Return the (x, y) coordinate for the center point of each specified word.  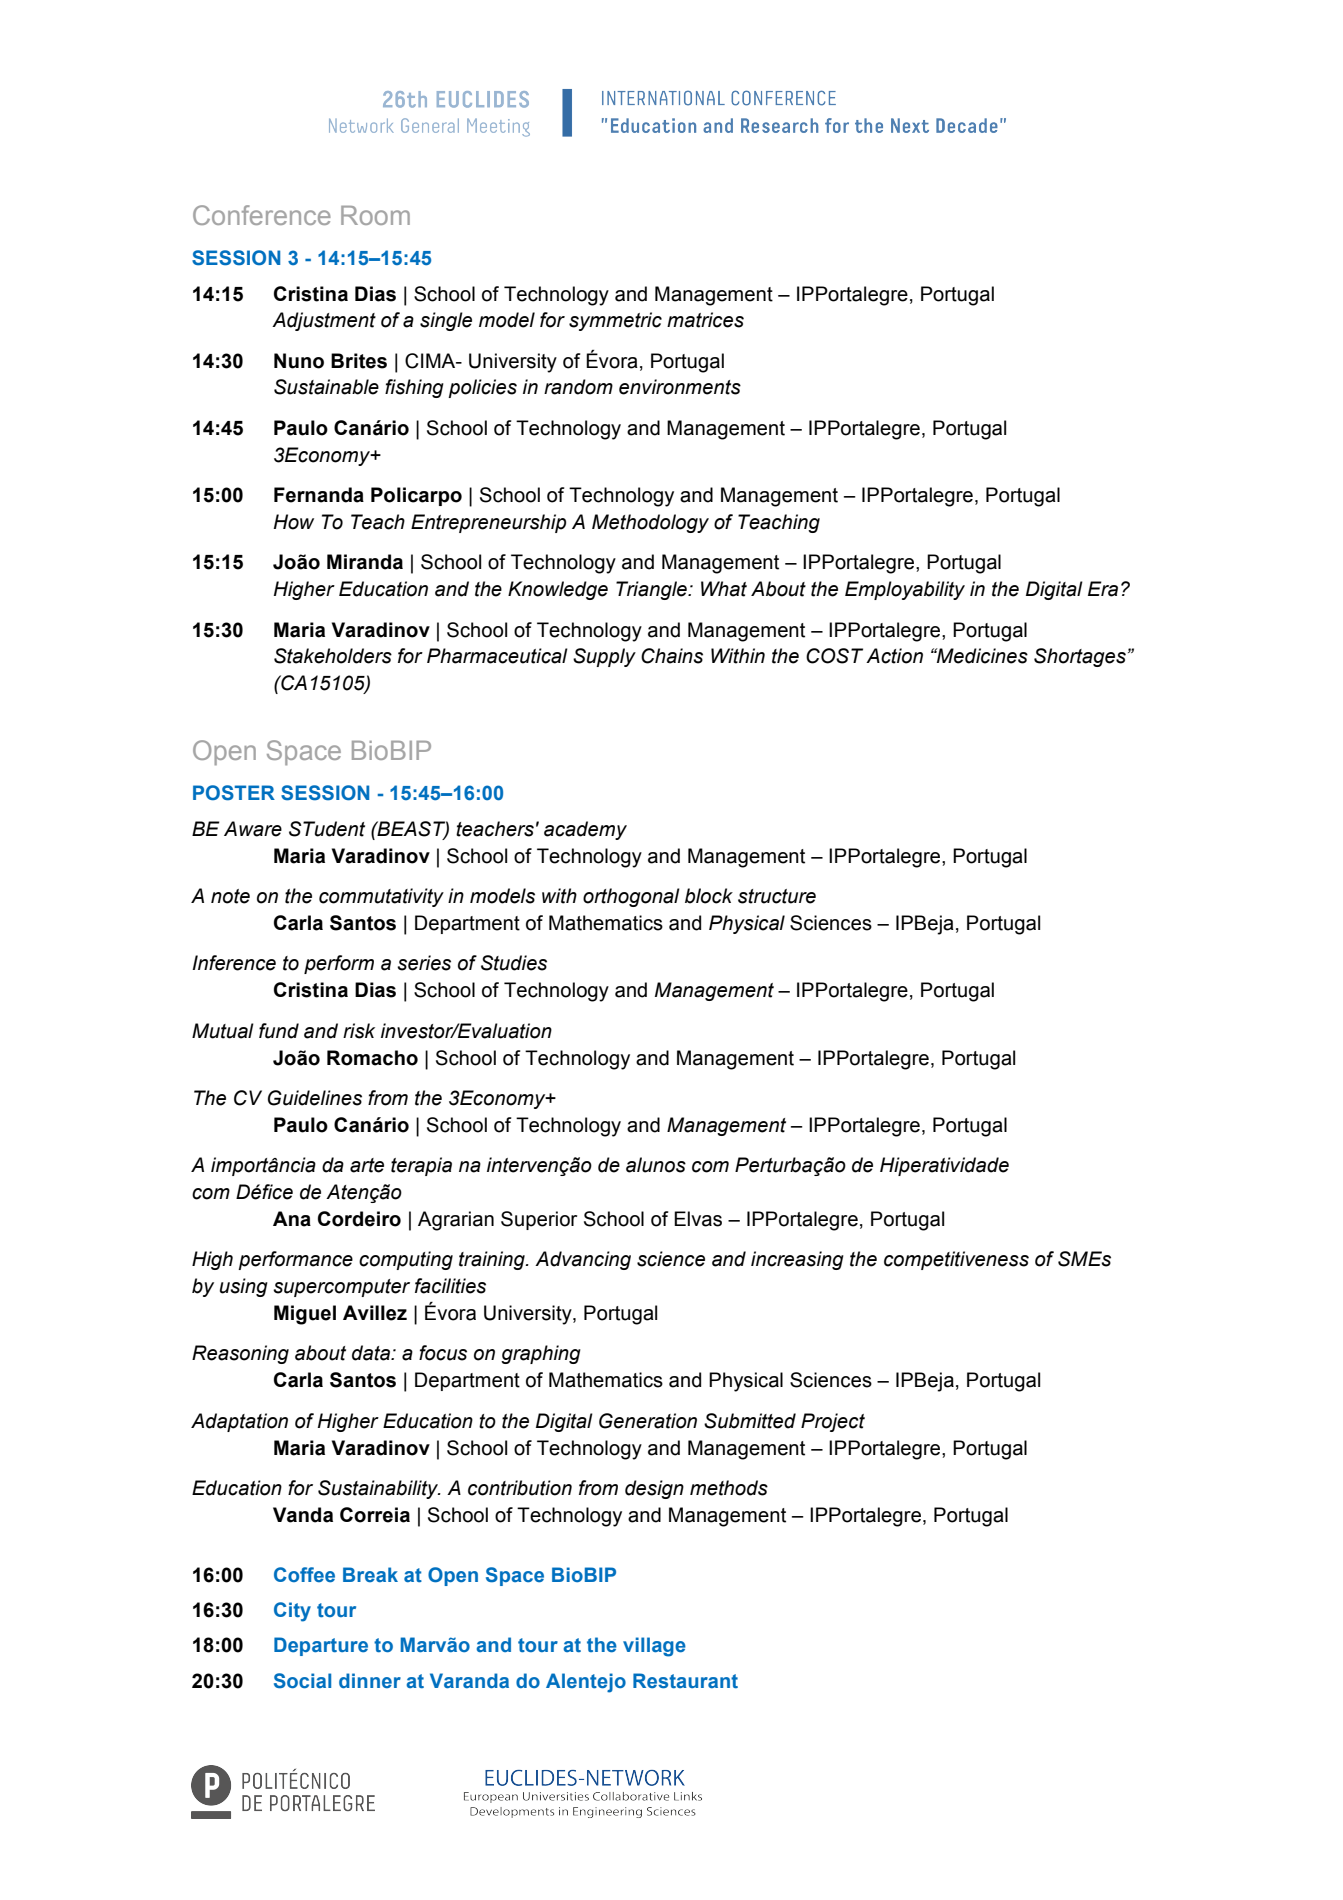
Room (375, 215)
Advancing (583, 1260)
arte (367, 1165)
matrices (705, 320)
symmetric (615, 321)
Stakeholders (333, 656)
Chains (672, 656)
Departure (321, 1646)
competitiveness (956, 1260)
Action (894, 656)
